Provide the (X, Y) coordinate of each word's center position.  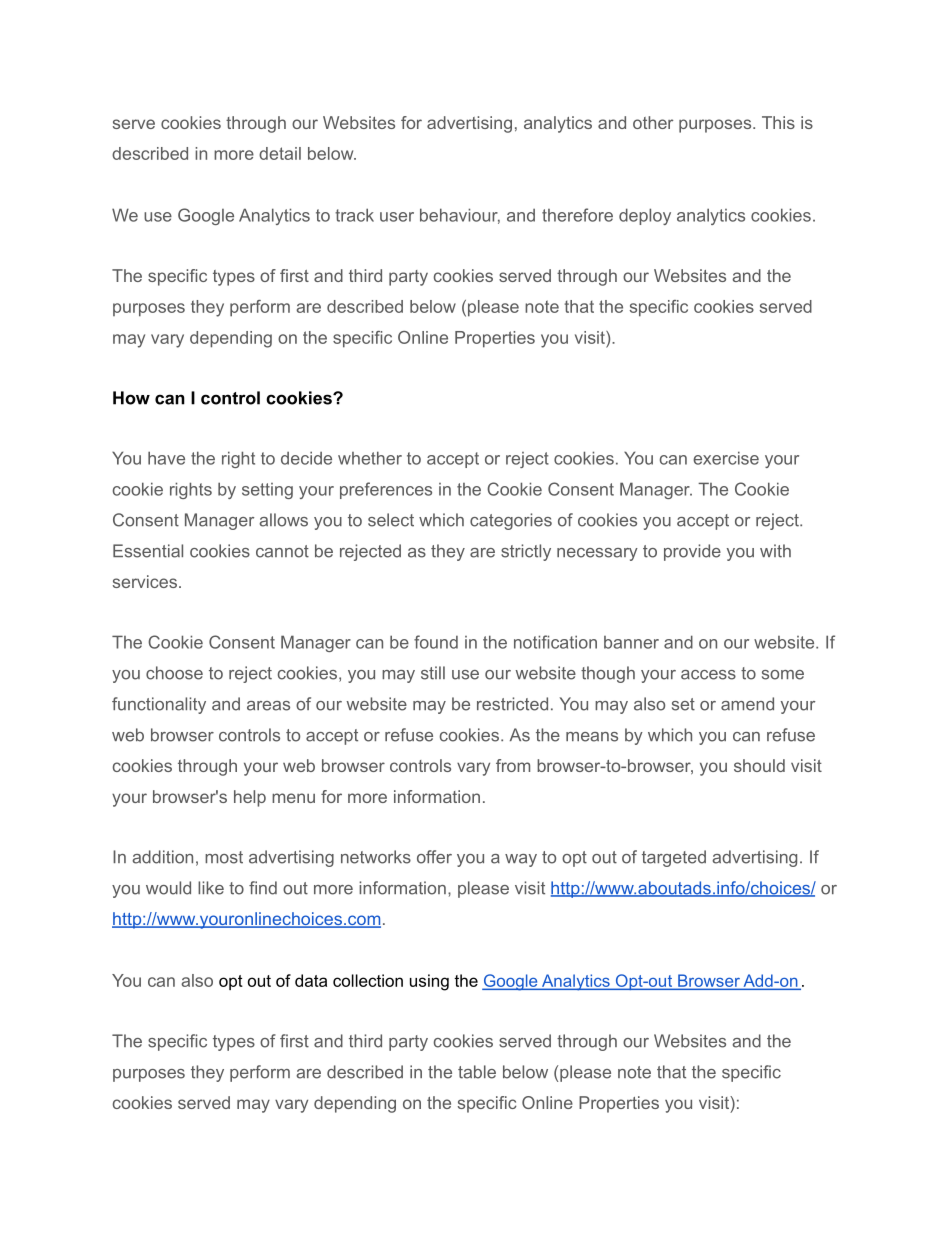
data (311, 980)
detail (280, 153)
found (436, 642)
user (397, 217)
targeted (674, 858)
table (477, 1072)
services (145, 581)
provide (692, 552)
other (653, 122)
